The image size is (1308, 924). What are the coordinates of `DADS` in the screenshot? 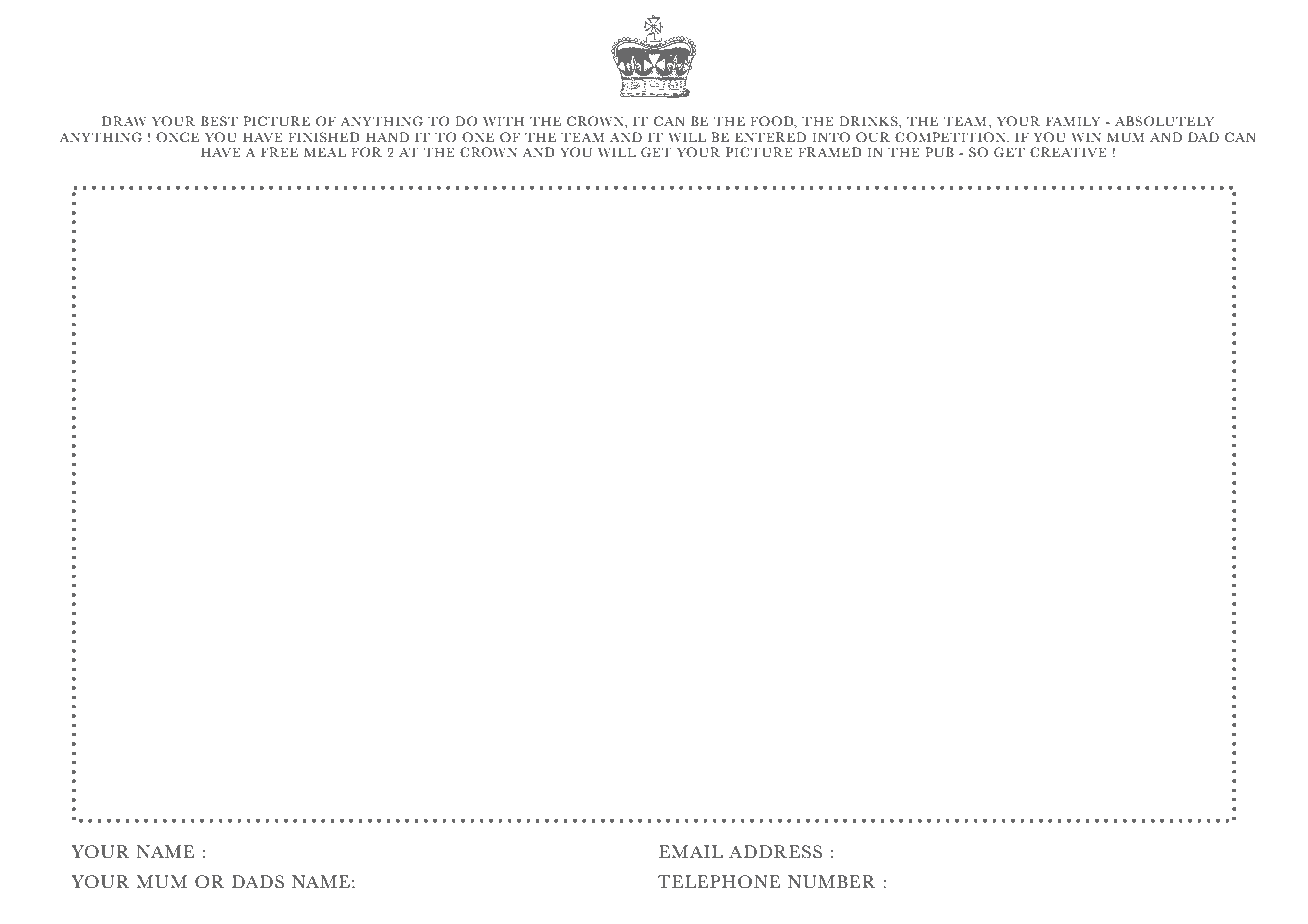 It's located at (258, 882).
